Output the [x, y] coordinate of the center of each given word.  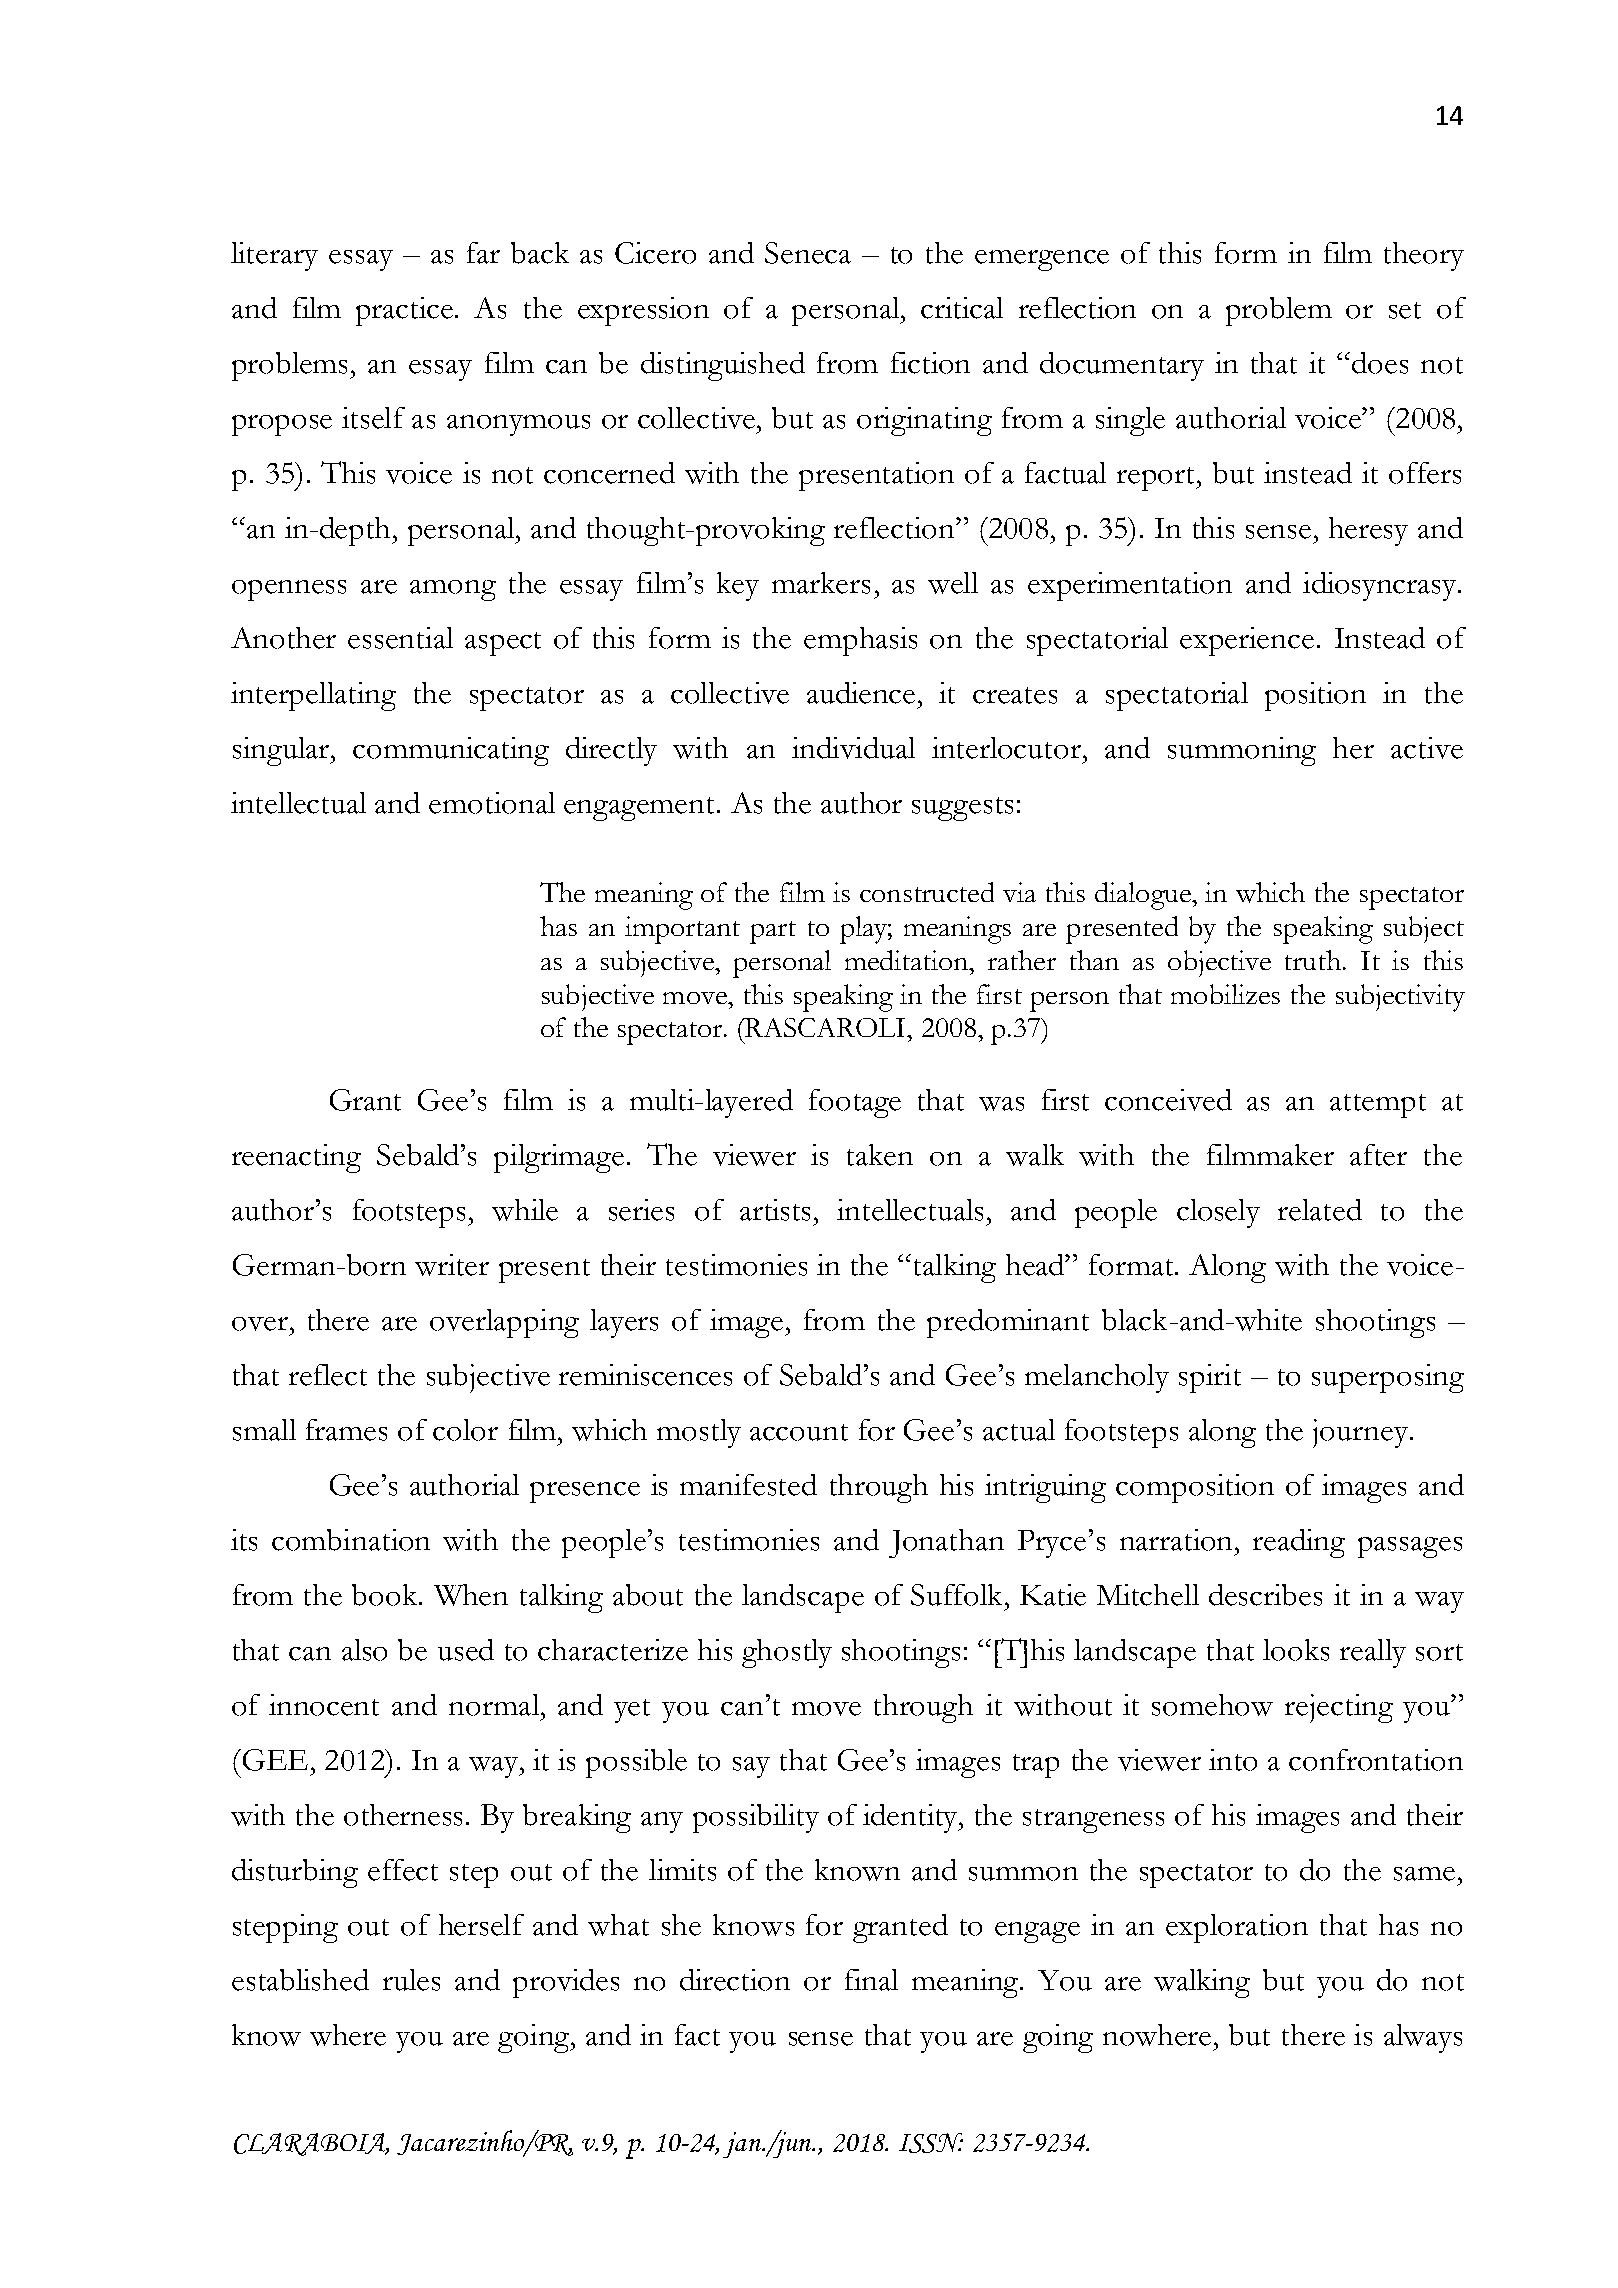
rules [411, 1980]
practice [406, 311]
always [1423, 2038]
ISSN [931, 2143]
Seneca [808, 253]
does [1380, 363]
